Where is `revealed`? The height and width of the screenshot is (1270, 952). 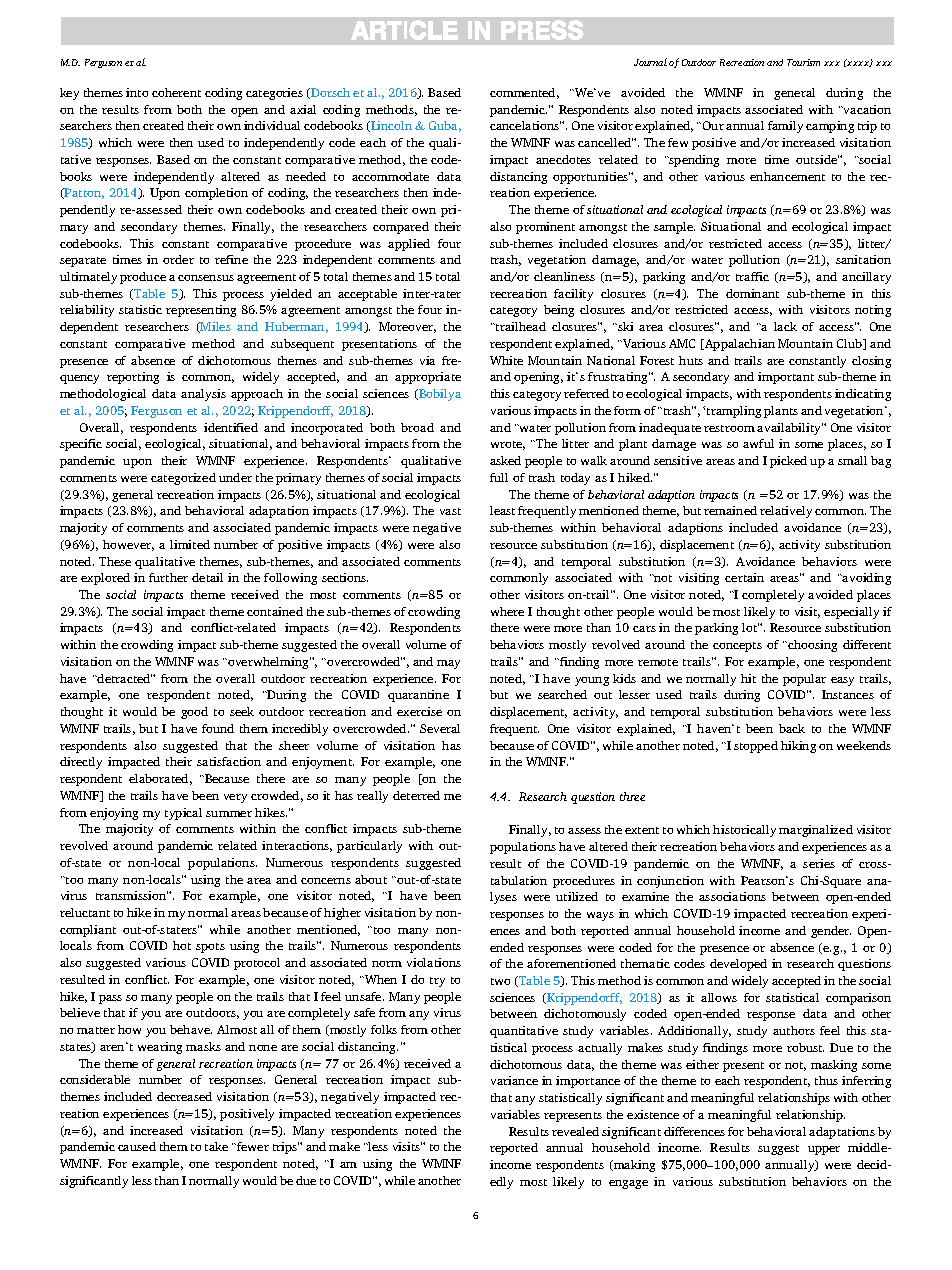
revealed is located at coordinates (575, 1131).
